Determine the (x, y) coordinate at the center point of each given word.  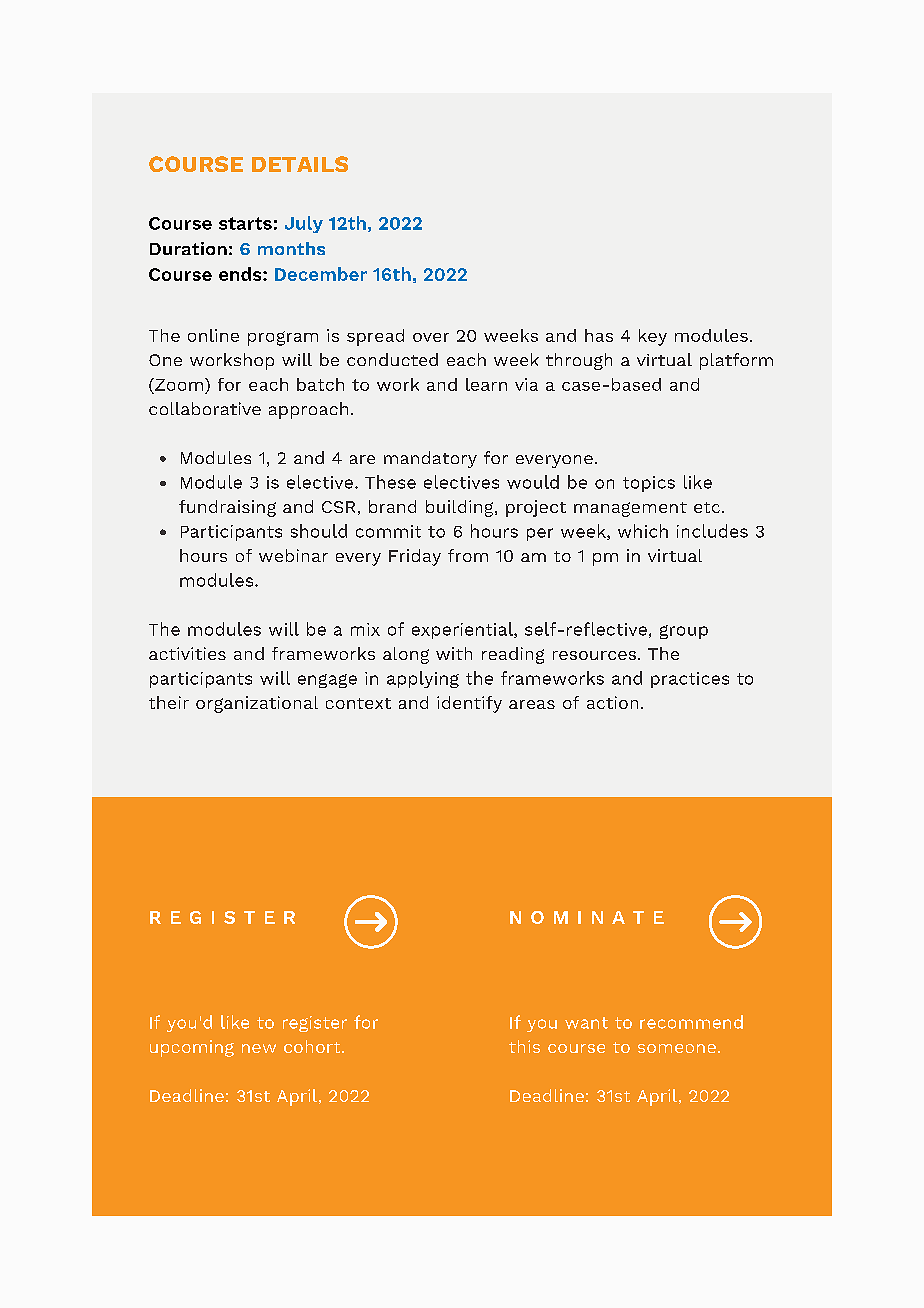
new (259, 1048)
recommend (691, 1022)
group (684, 632)
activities (187, 653)
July (304, 224)
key (653, 337)
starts (245, 223)
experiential (463, 630)
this (524, 1046)
